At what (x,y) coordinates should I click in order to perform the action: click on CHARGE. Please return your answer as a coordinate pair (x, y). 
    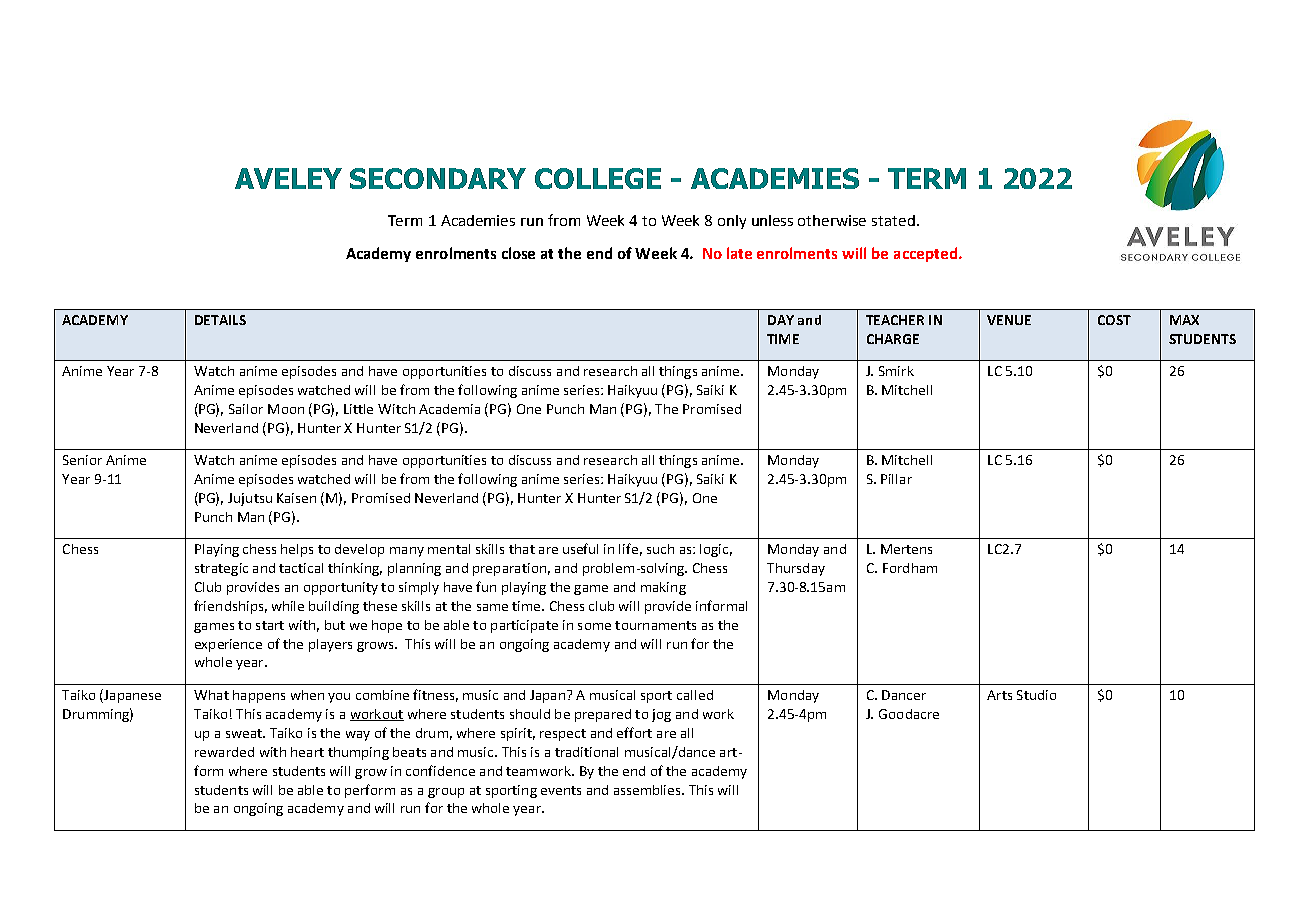
    Looking at the image, I should click on (893, 339).
